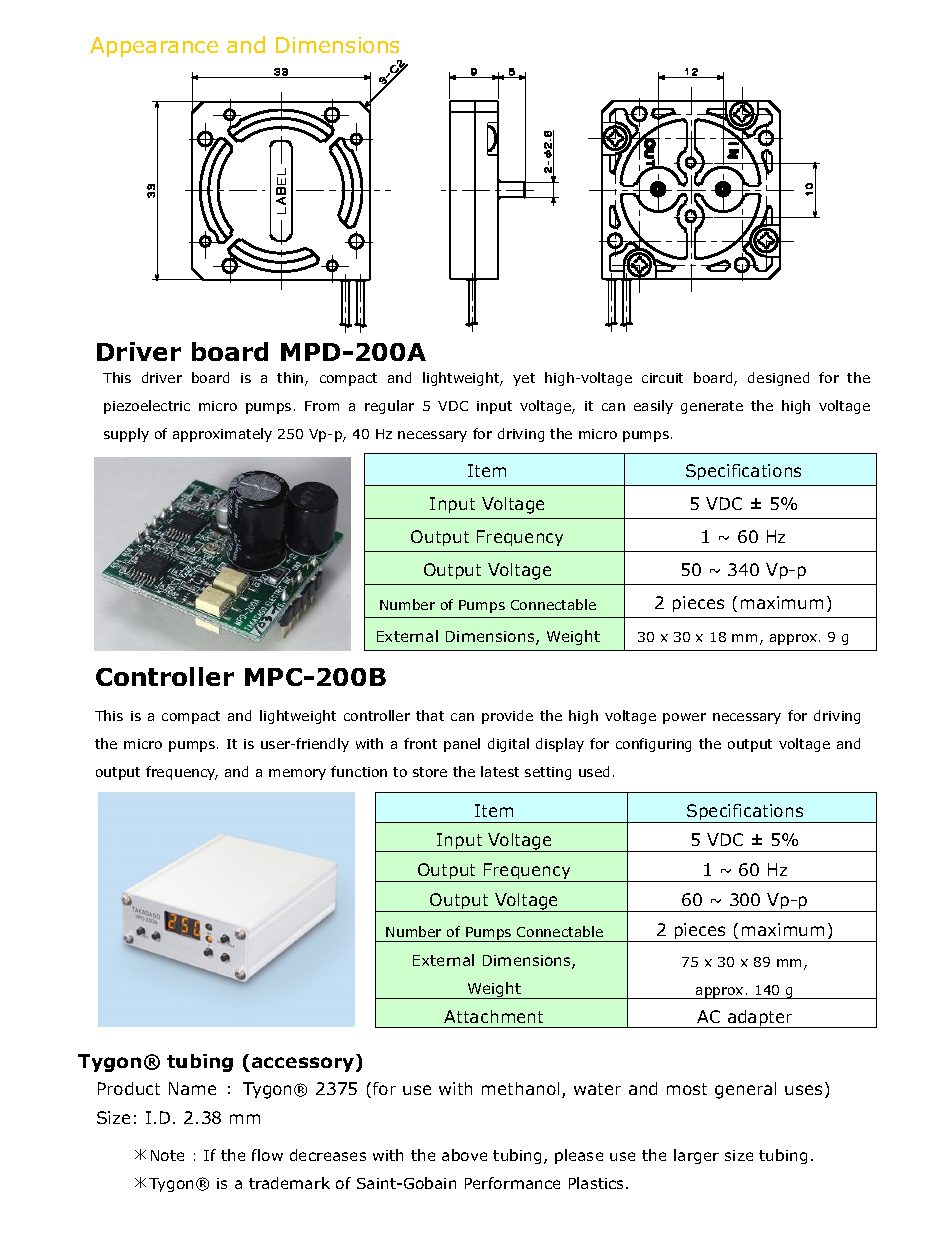  Describe the element at coordinates (524, 379) in the screenshot. I see `yet` at that location.
